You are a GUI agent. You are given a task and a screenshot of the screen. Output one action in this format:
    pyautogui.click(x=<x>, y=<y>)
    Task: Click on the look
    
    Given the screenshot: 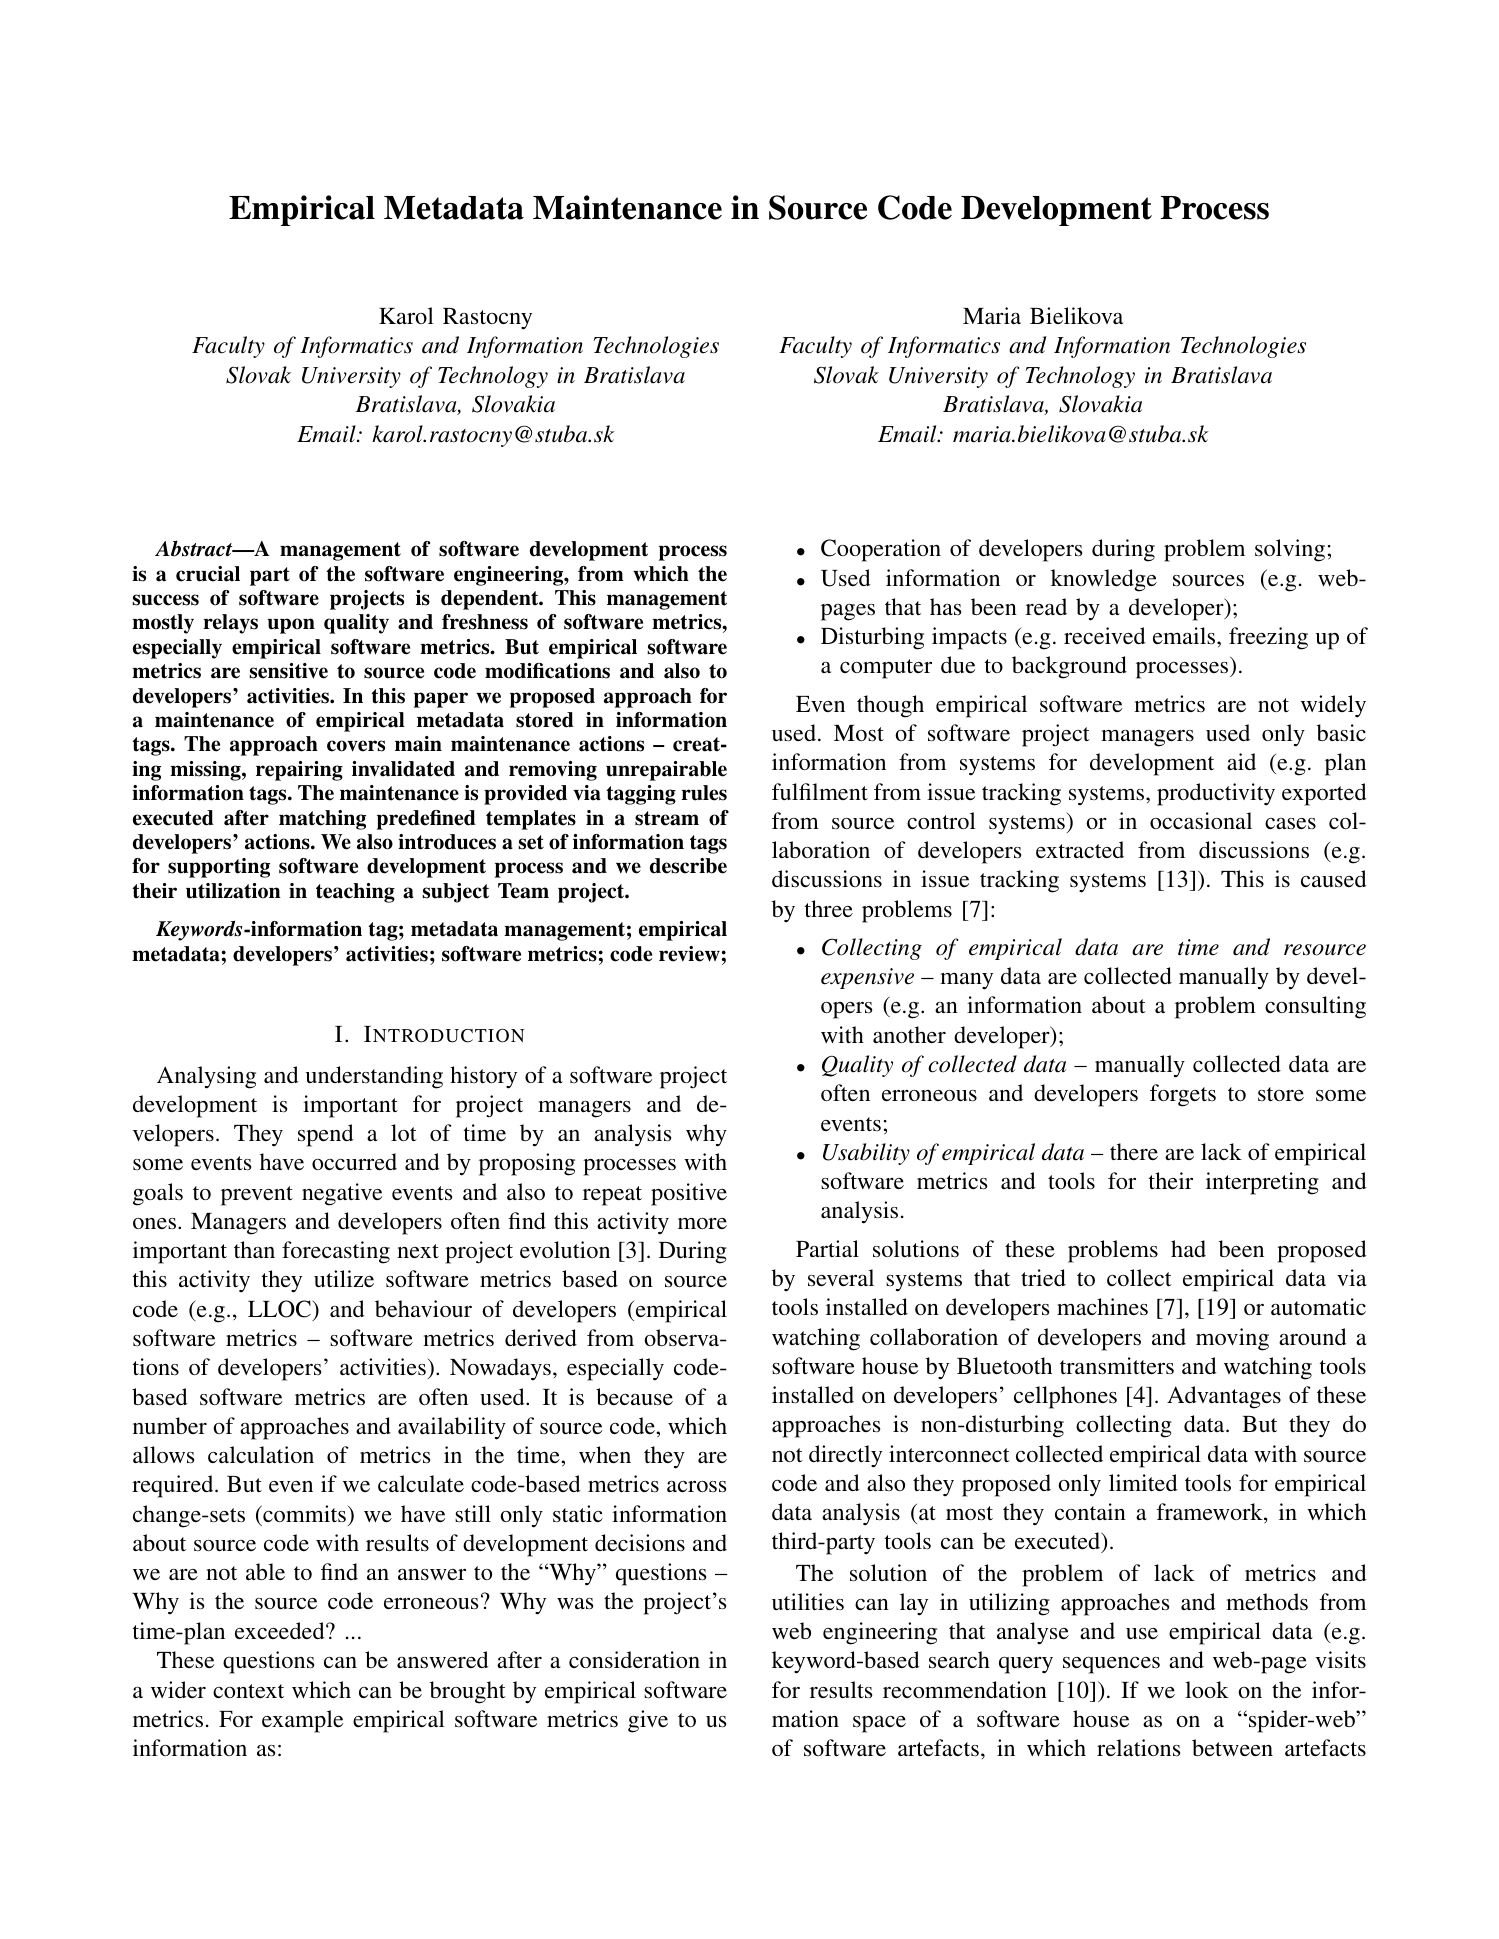 What is the action you would take?
    pyautogui.click(x=1207, y=1689)
